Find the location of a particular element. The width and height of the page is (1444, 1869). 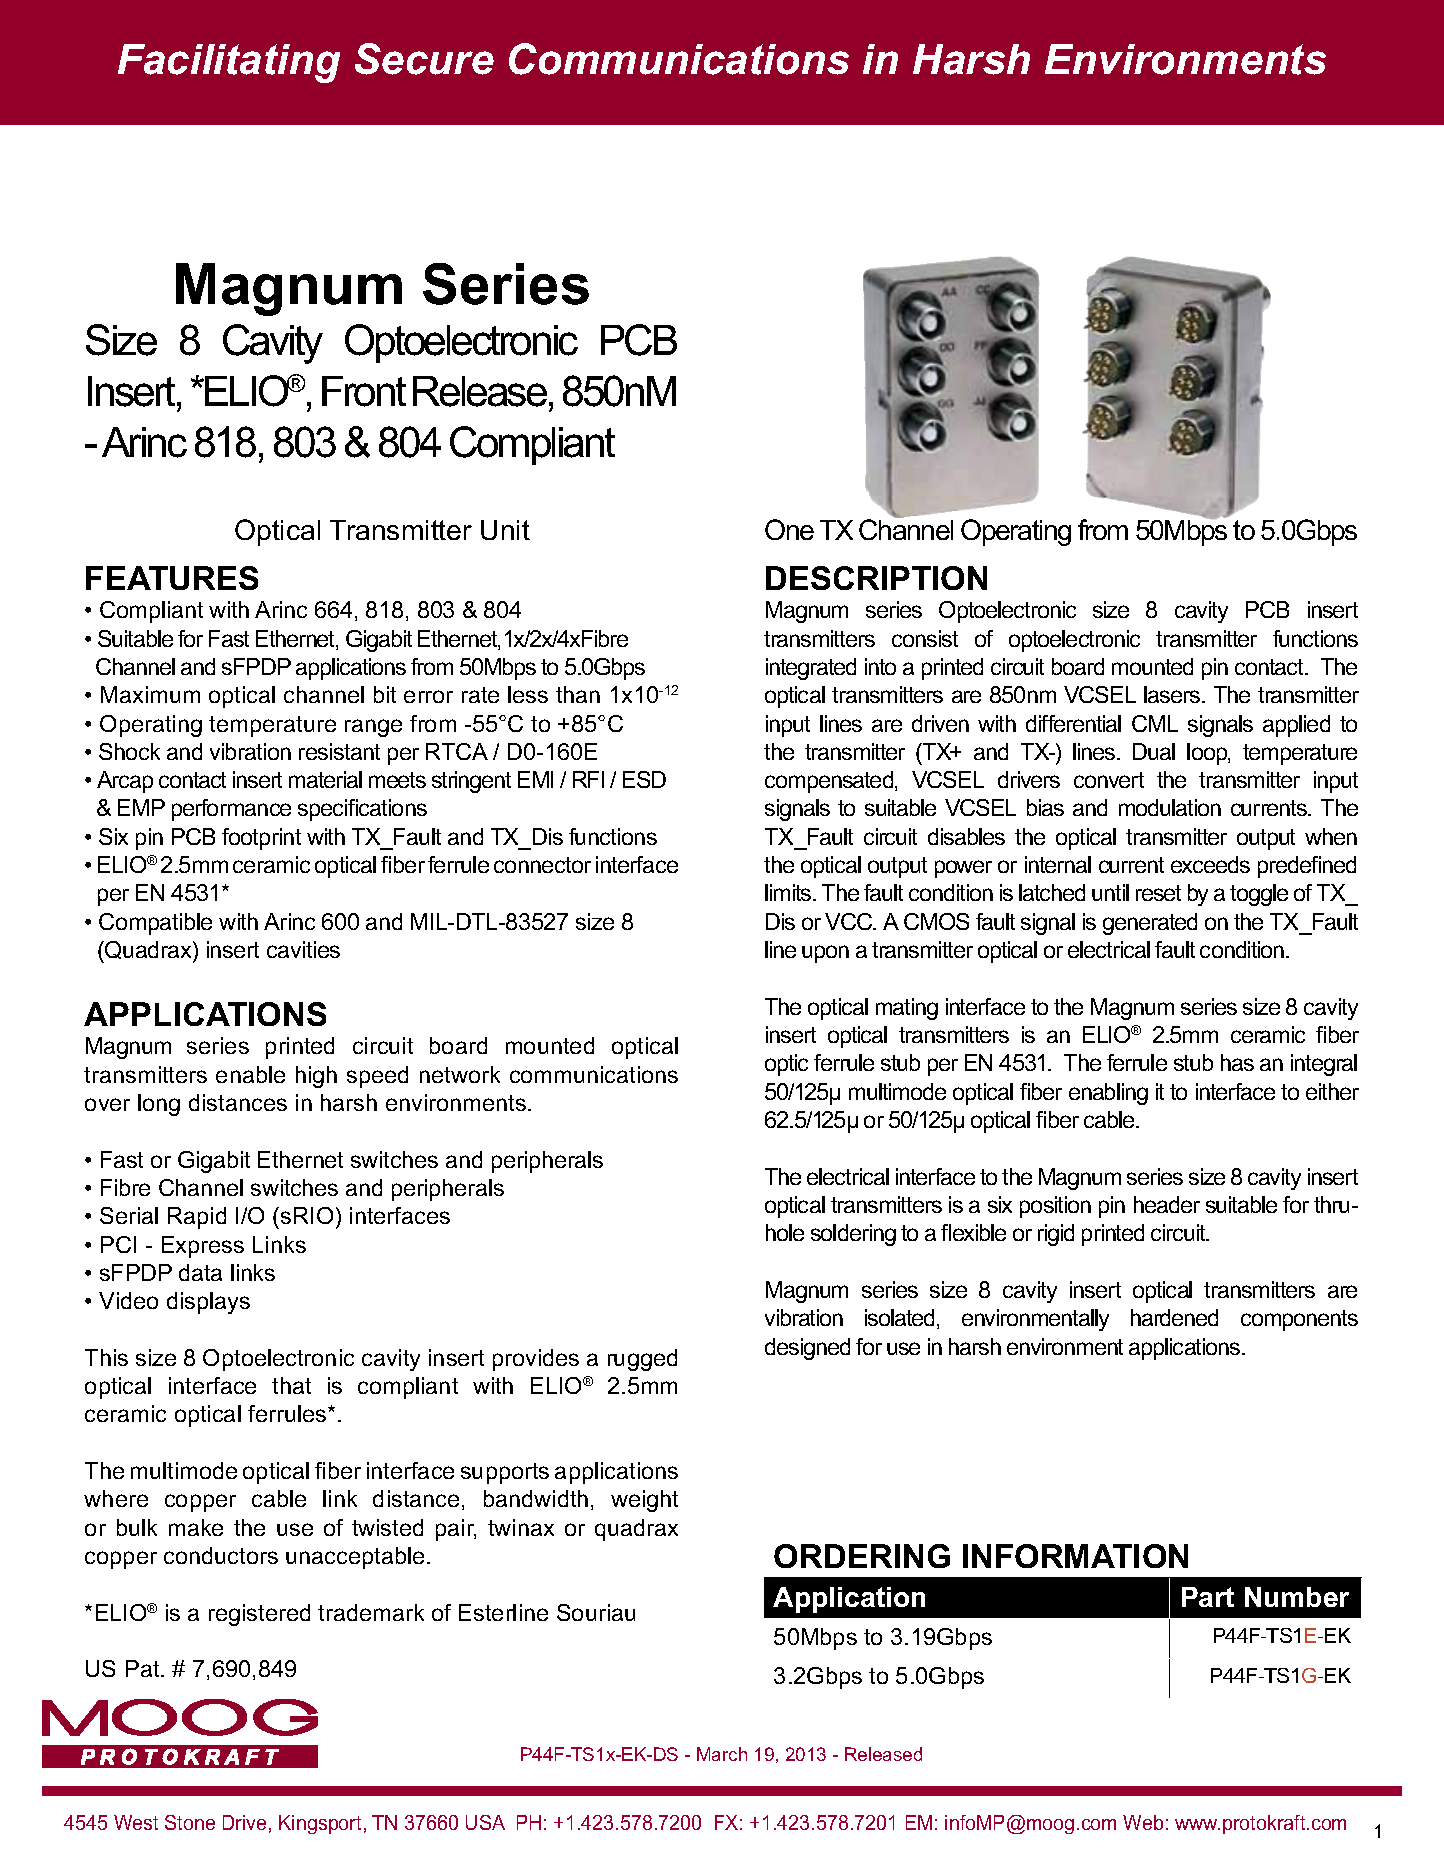

Secure is located at coordinates (424, 59).
